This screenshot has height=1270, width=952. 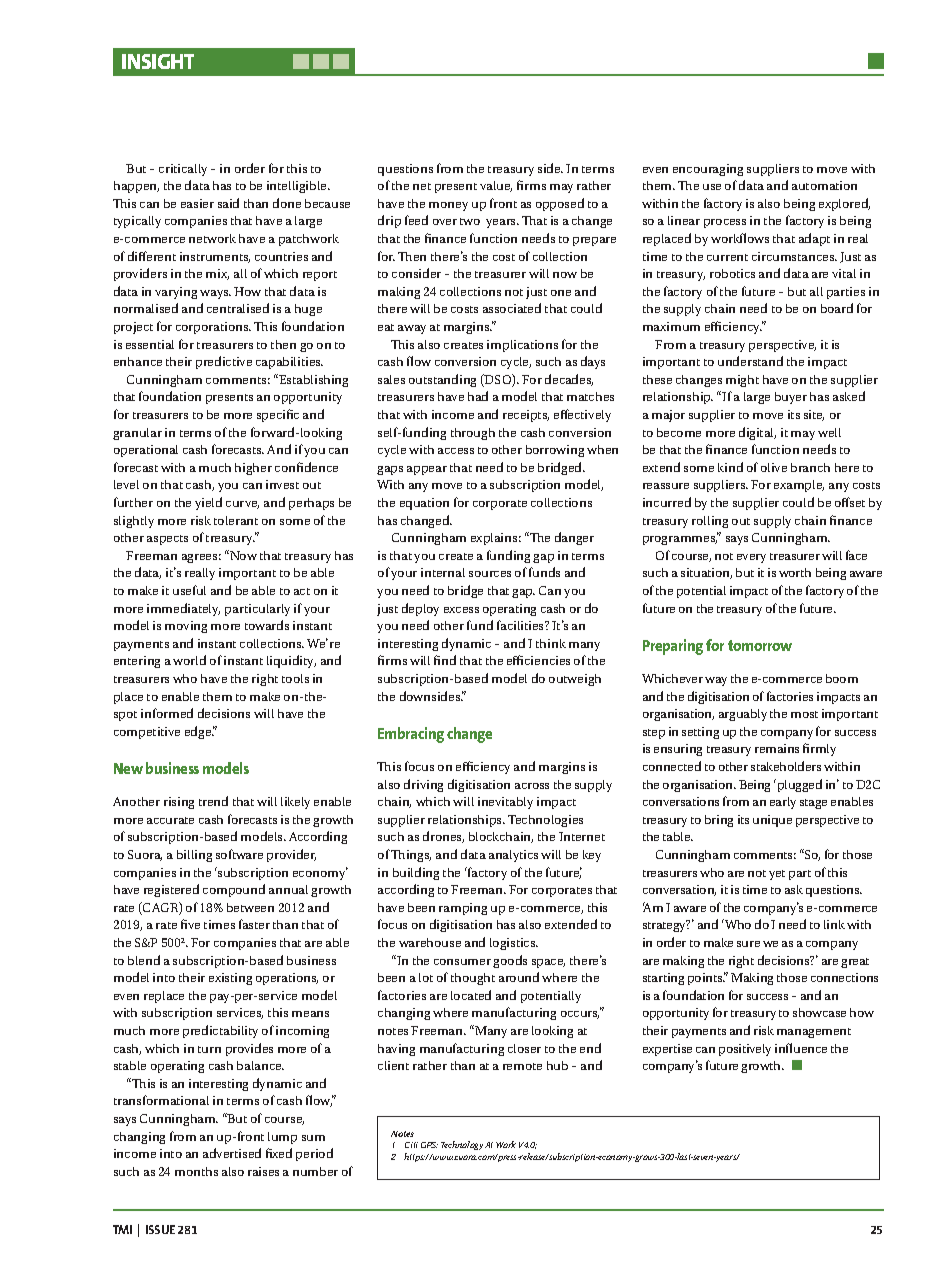 What do you see at coordinates (213, 801) in the screenshot?
I see `trend` at bounding box center [213, 801].
